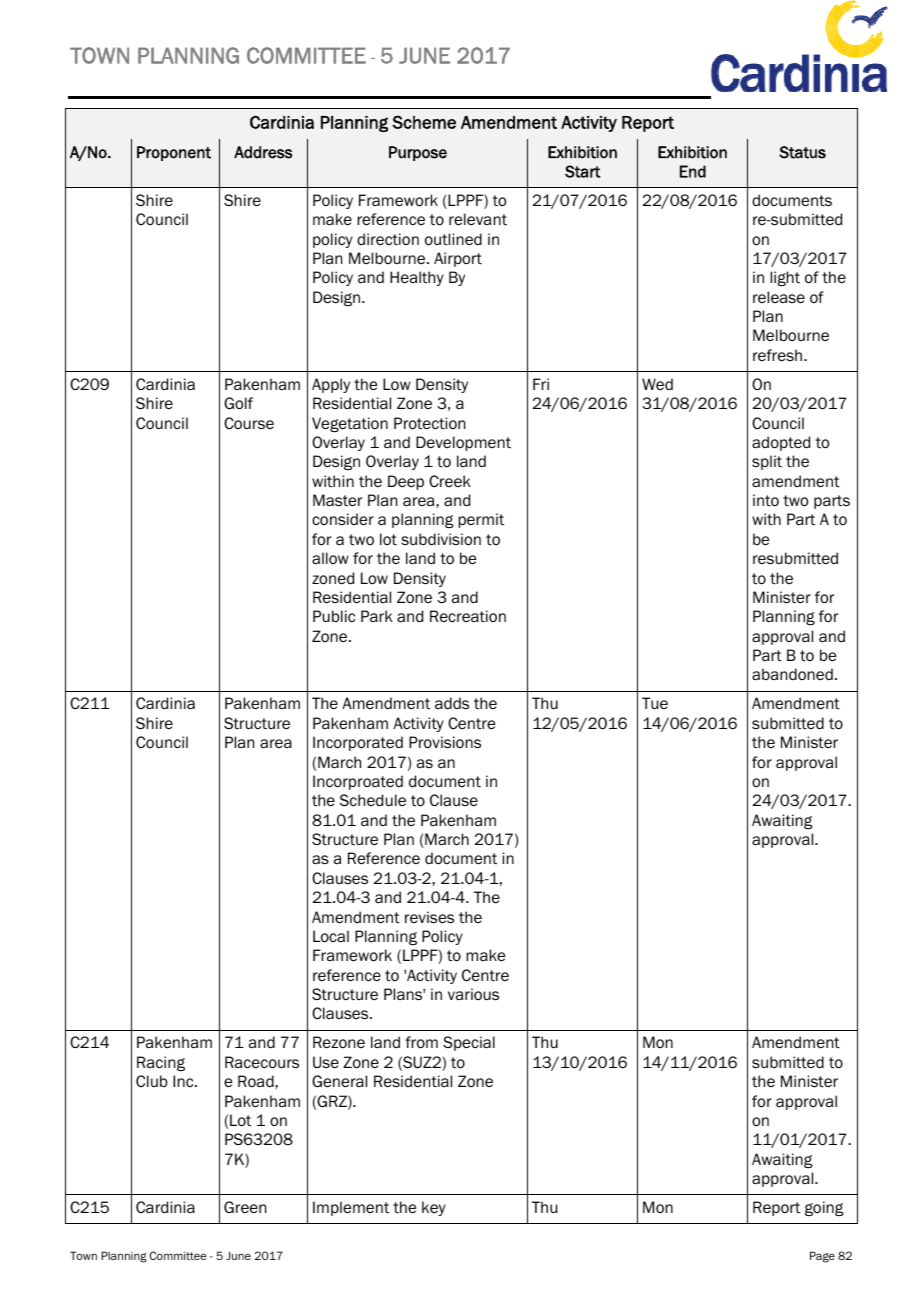  I want to click on going, so click(824, 1208).
